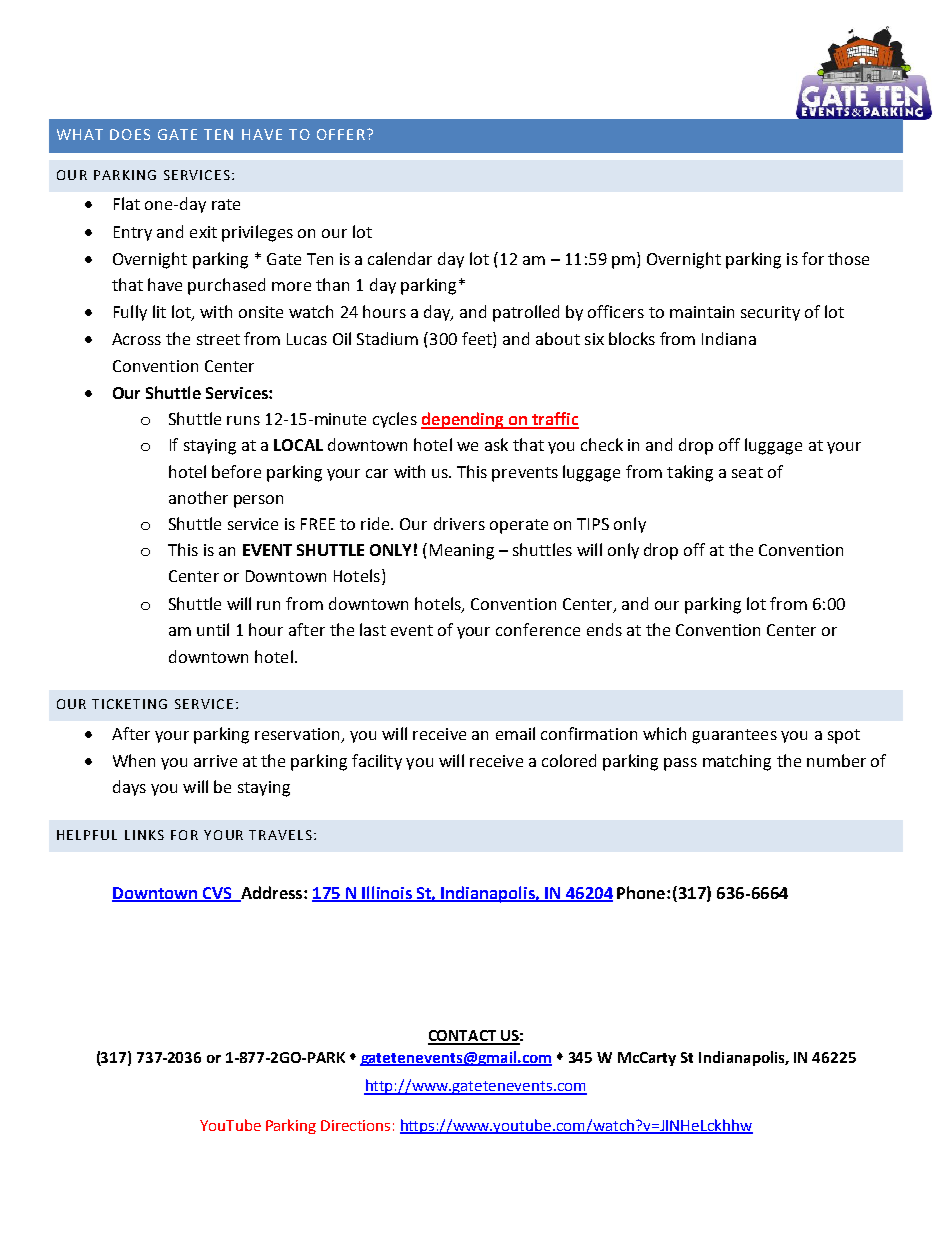  Describe the element at coordinates (538, 629) in the document. I see `conference` at that location.
